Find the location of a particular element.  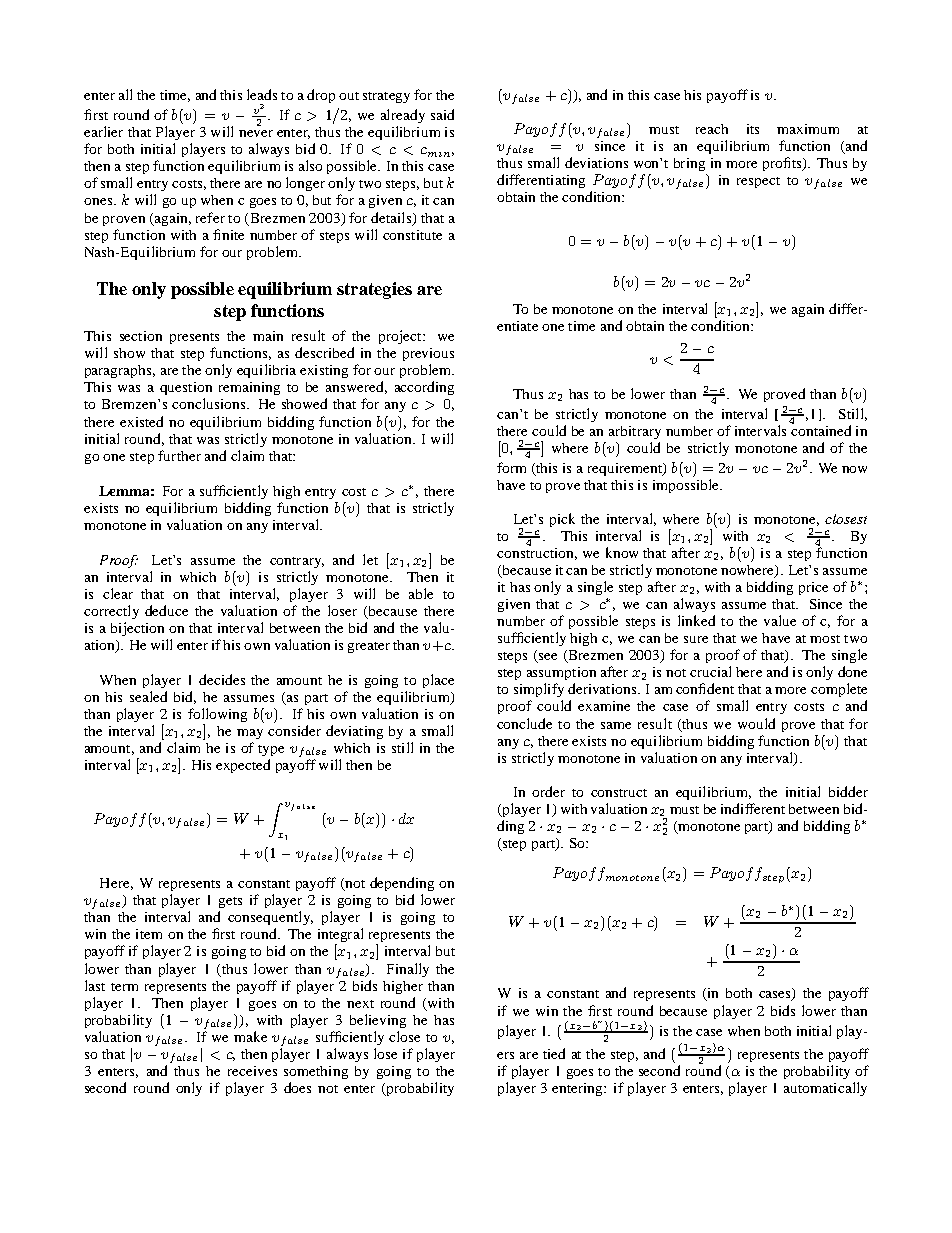

following is located at coordinates (217, 716).
